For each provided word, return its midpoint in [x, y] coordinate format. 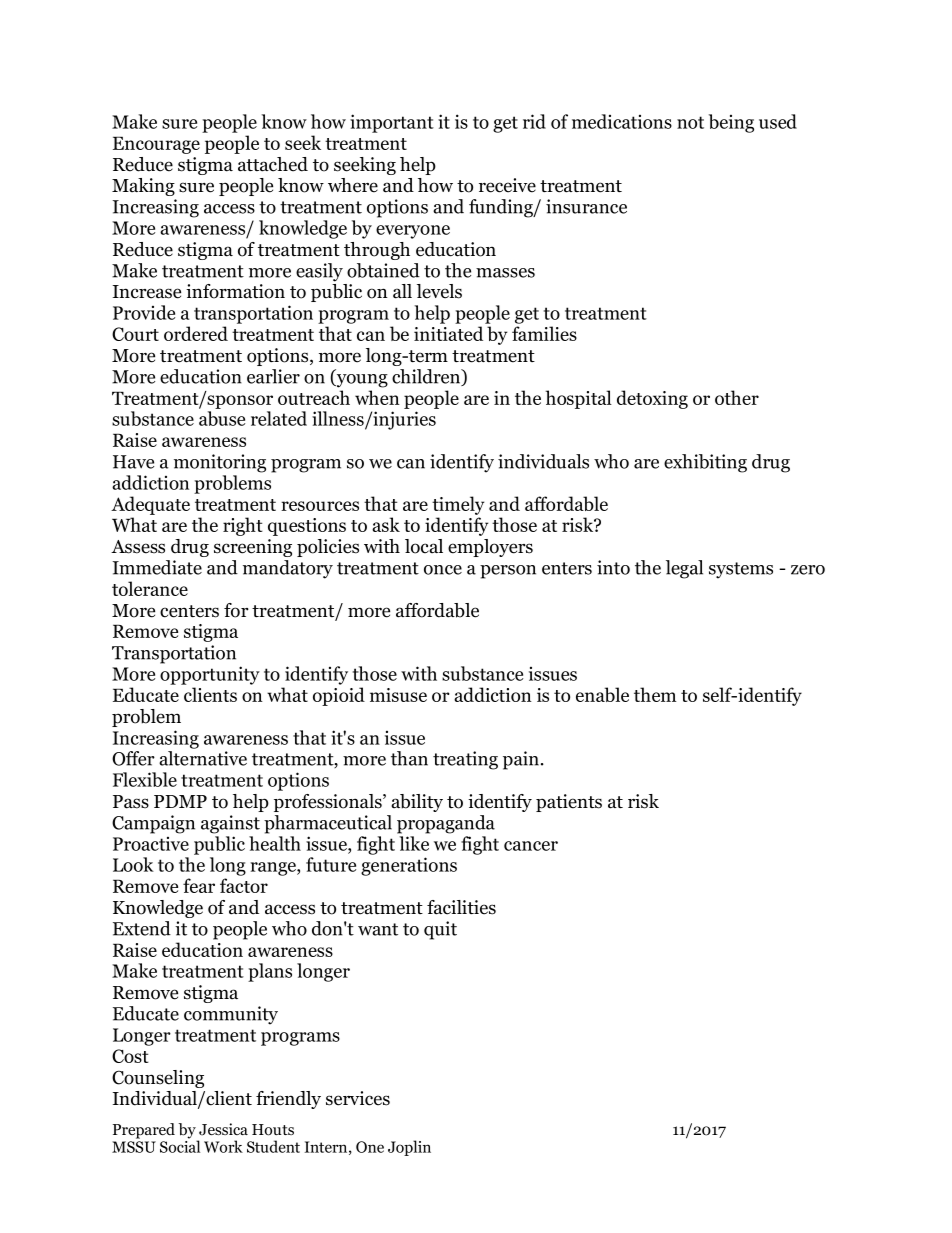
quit [440, 930]
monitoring [220, 463]
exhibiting [705, 463]
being [731, 123]
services [358, 1098]
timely [458, 505]
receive [507, 185]
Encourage [156, 145]
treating [465, 760]
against [230, 824]
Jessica [223, 1129]
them [655, 694]
